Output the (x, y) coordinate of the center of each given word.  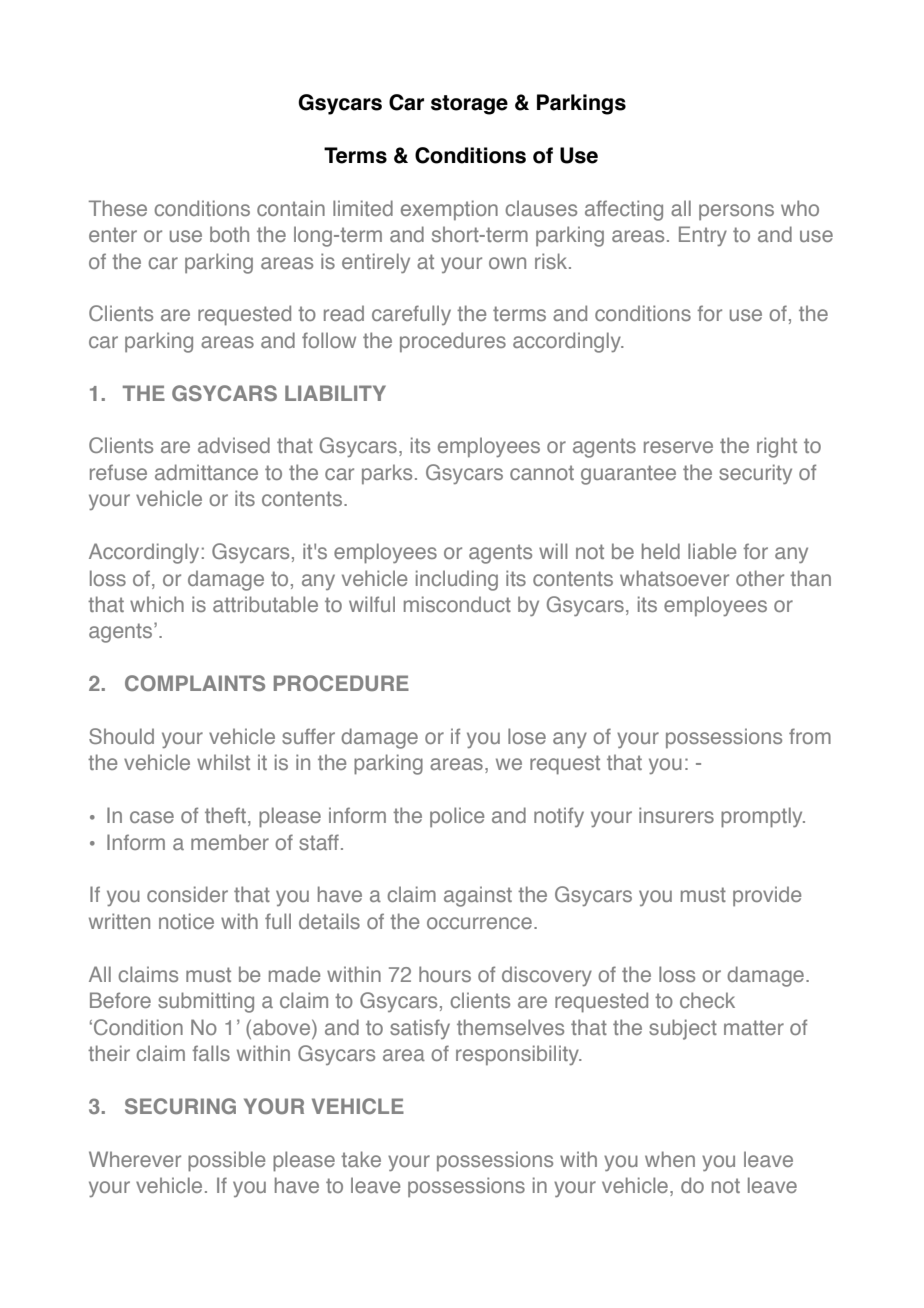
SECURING (180, 1106)
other (760, 578)
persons (736, 212)
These (118, 208)
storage (469, 105)
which (157, 604)
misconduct (457, 604)
